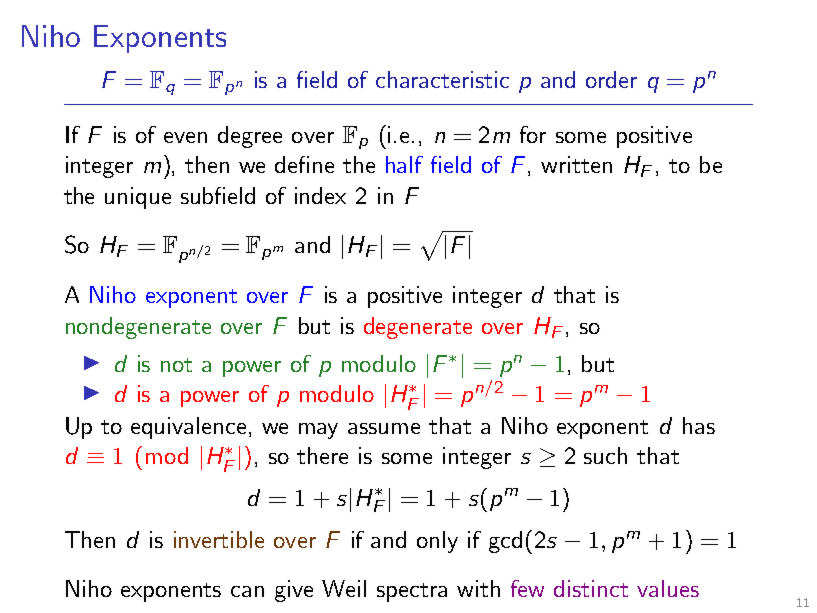 The height and width of the screenshot is (613, 817). What do you see at coordinates (442, 79) in the screenshot?
I see `characteristic` at bounding box center [442, 79].
